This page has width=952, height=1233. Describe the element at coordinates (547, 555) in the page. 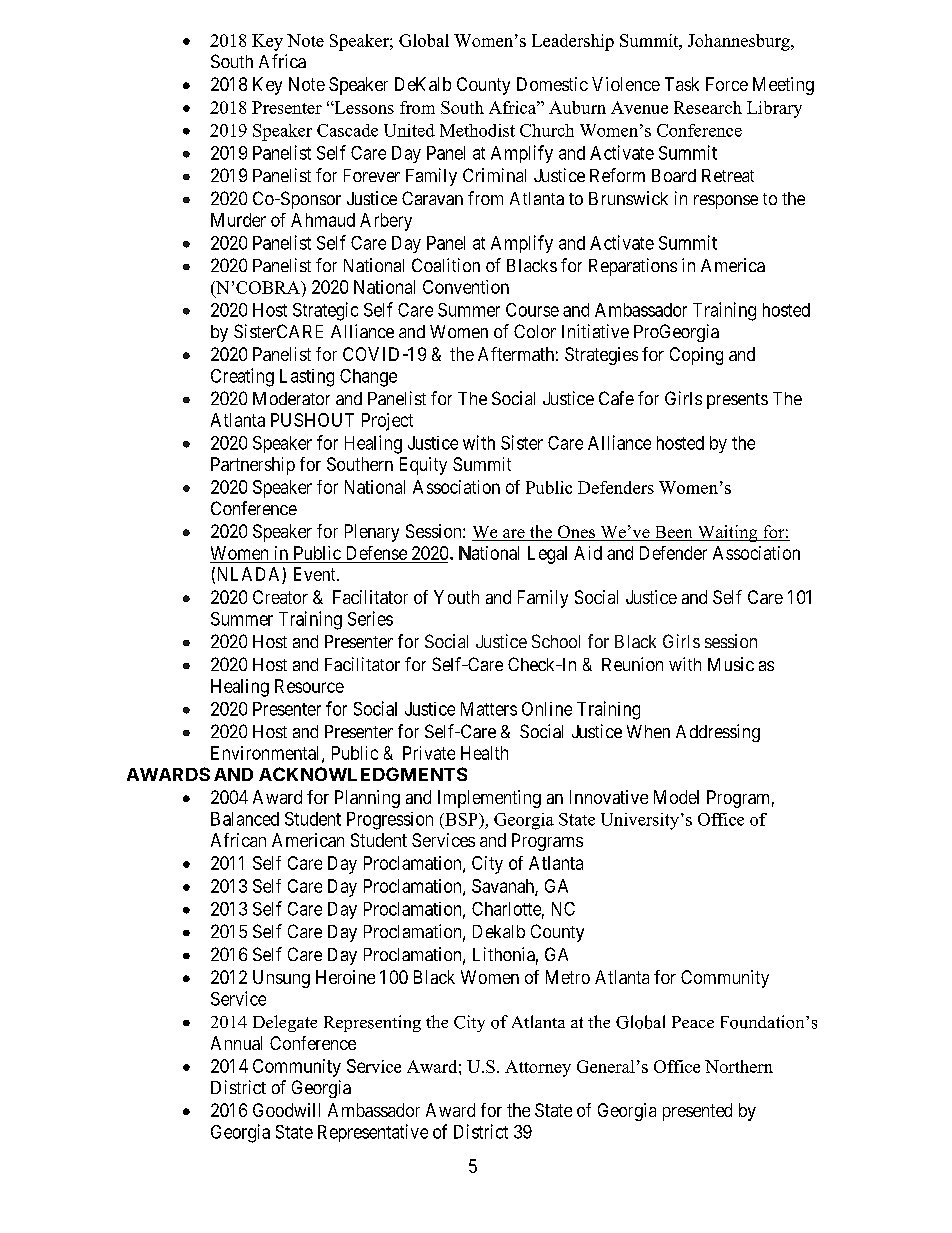

I see `Legal` at that location.
